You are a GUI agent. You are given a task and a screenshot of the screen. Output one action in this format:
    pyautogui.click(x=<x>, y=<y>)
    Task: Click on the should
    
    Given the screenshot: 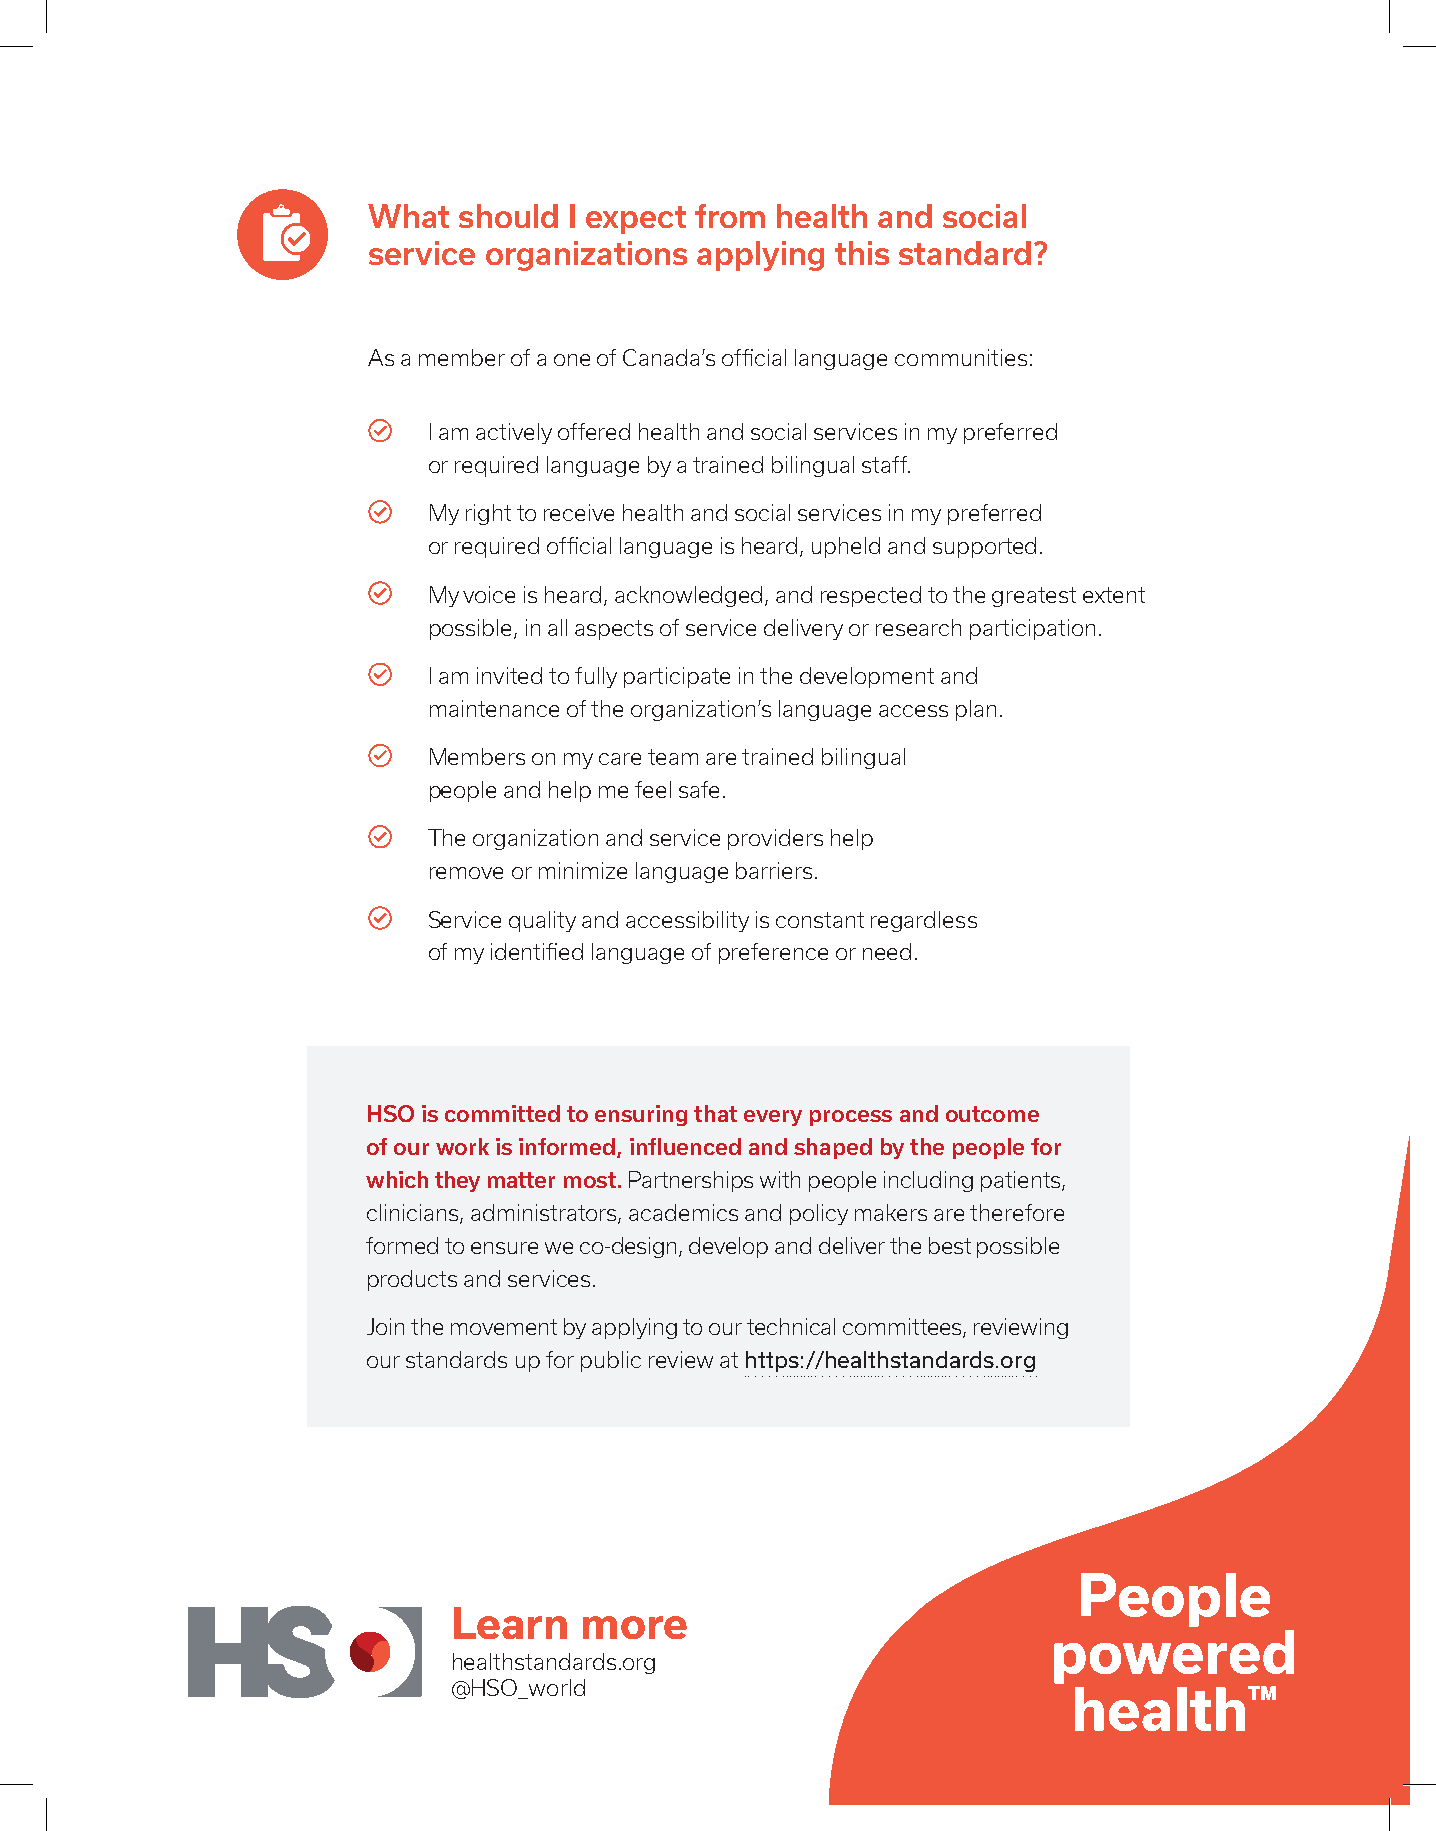 What is the action you would take?
    pyautogui.click(x=508, y=216)
